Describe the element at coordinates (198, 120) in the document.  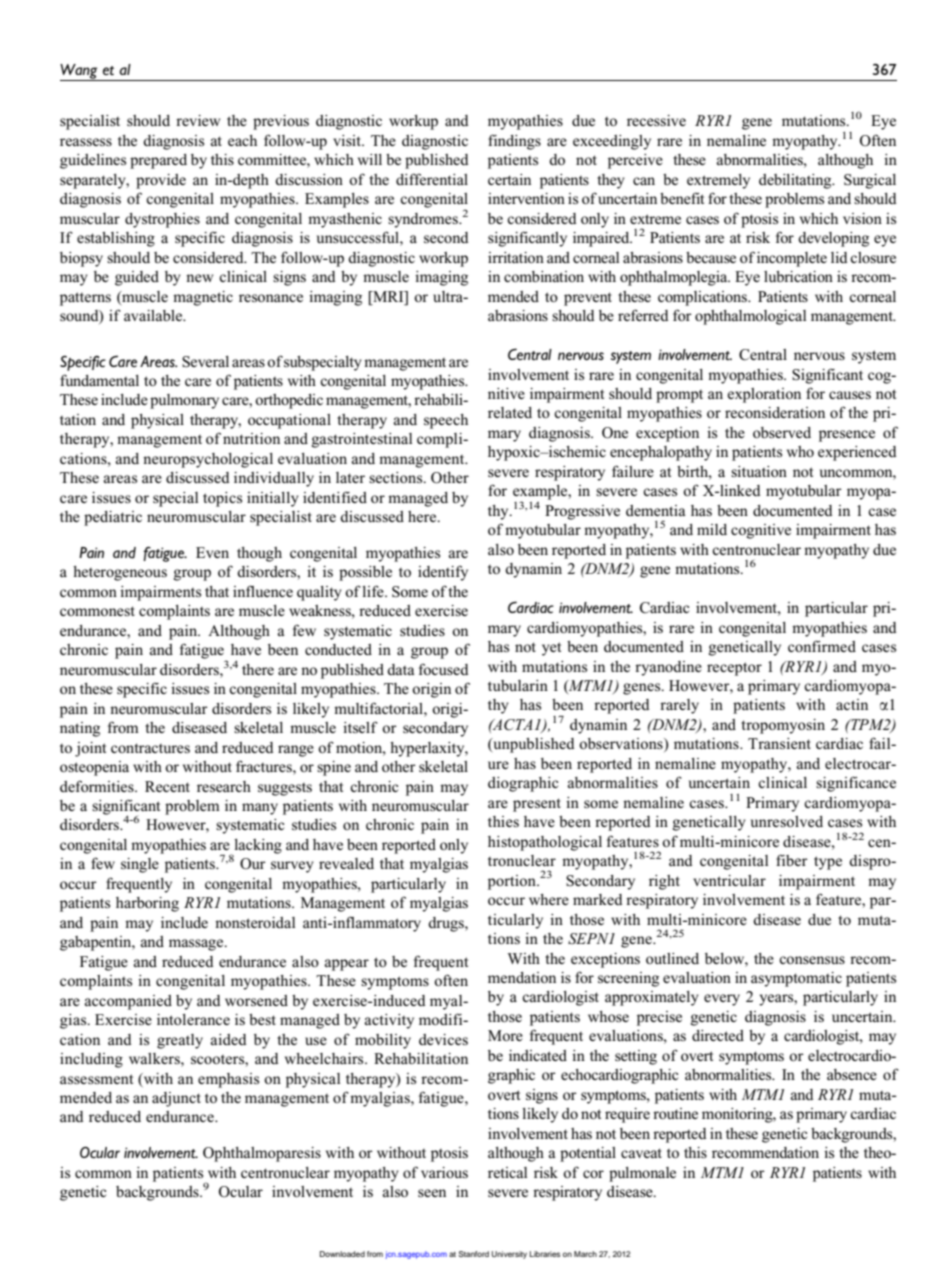
I see `review` at that location.
